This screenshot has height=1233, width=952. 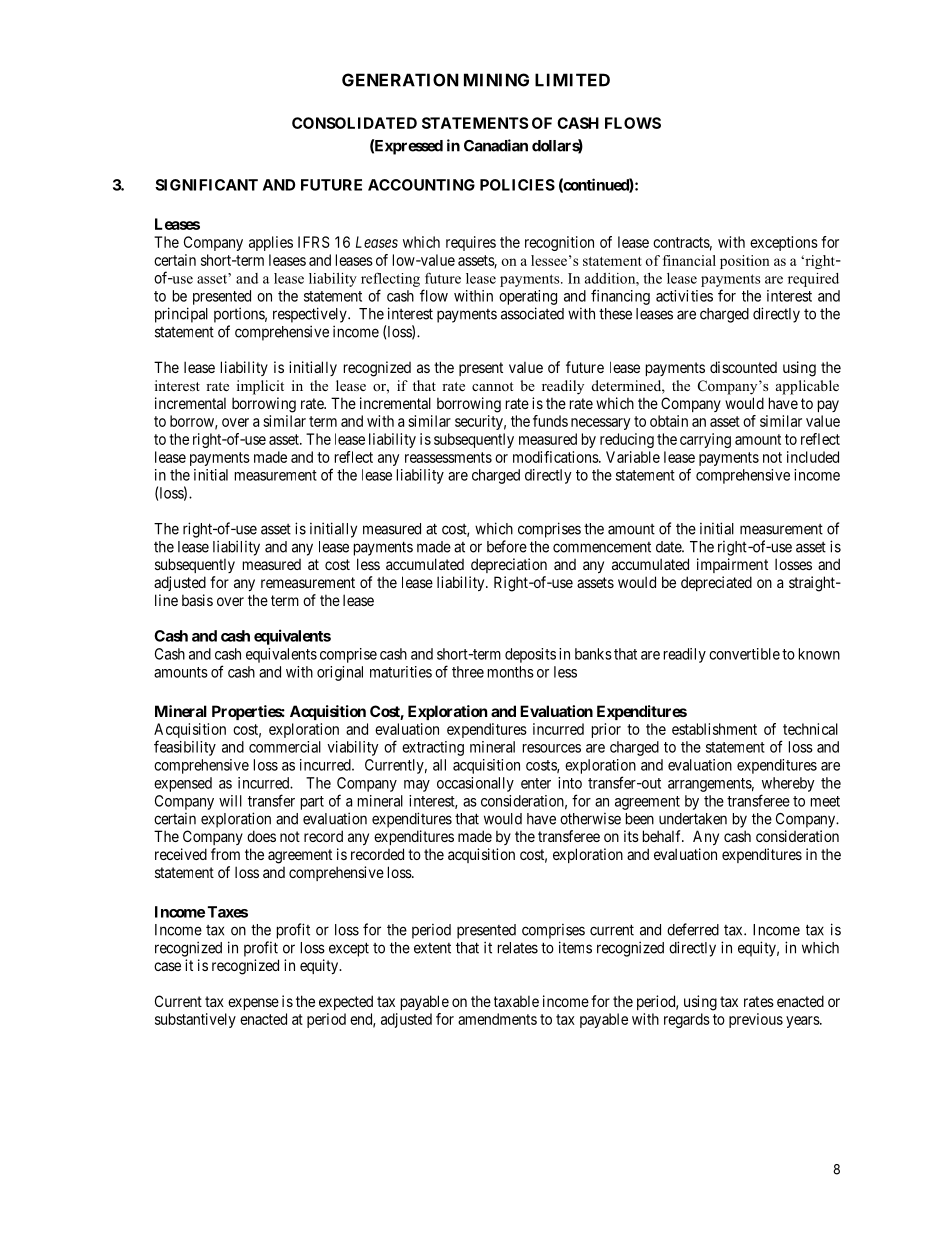 I want to click on SIGNIFICANT, so click(x=206, y=185).
